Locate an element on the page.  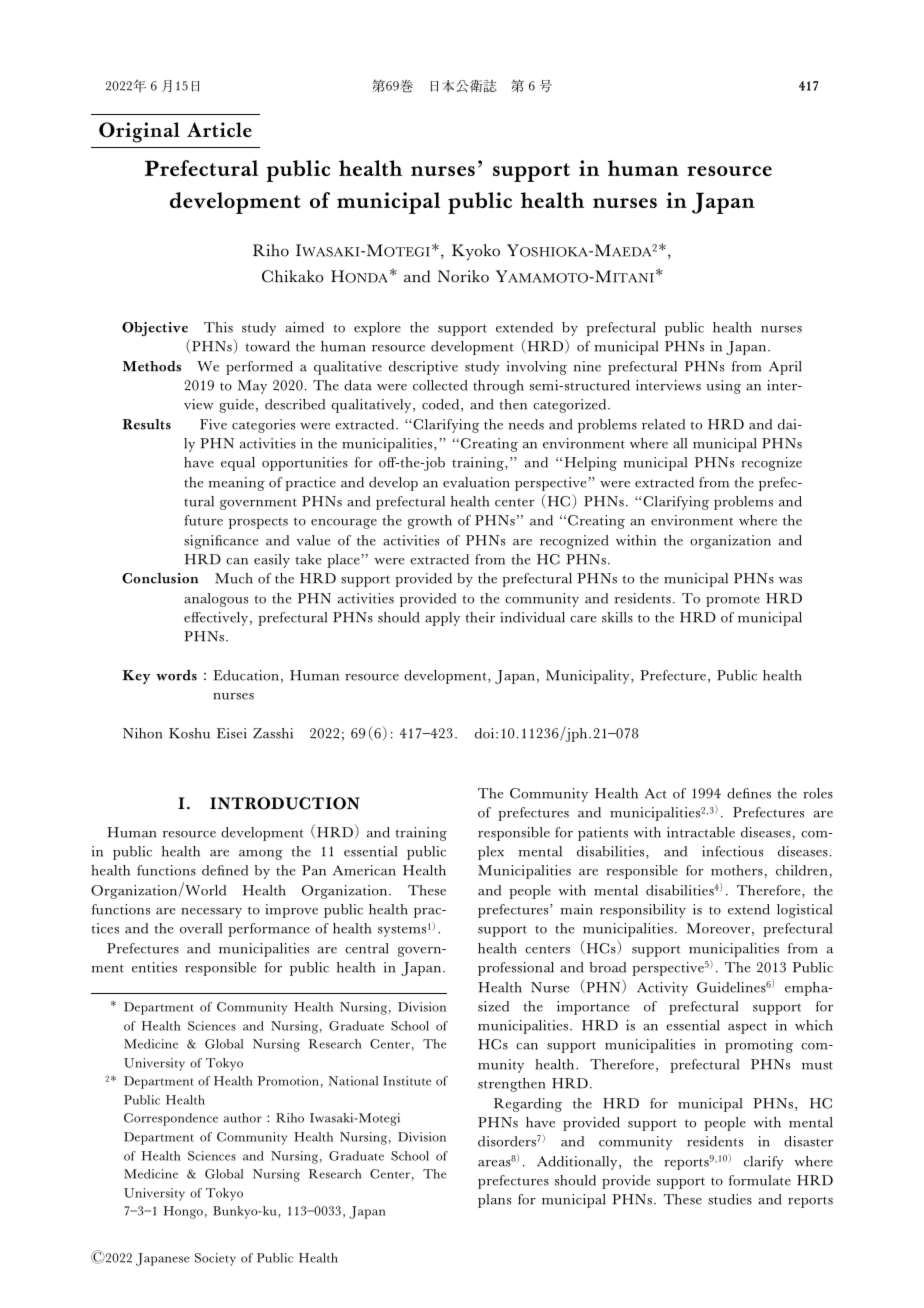
Society is located at coordinates (215, 1259).
